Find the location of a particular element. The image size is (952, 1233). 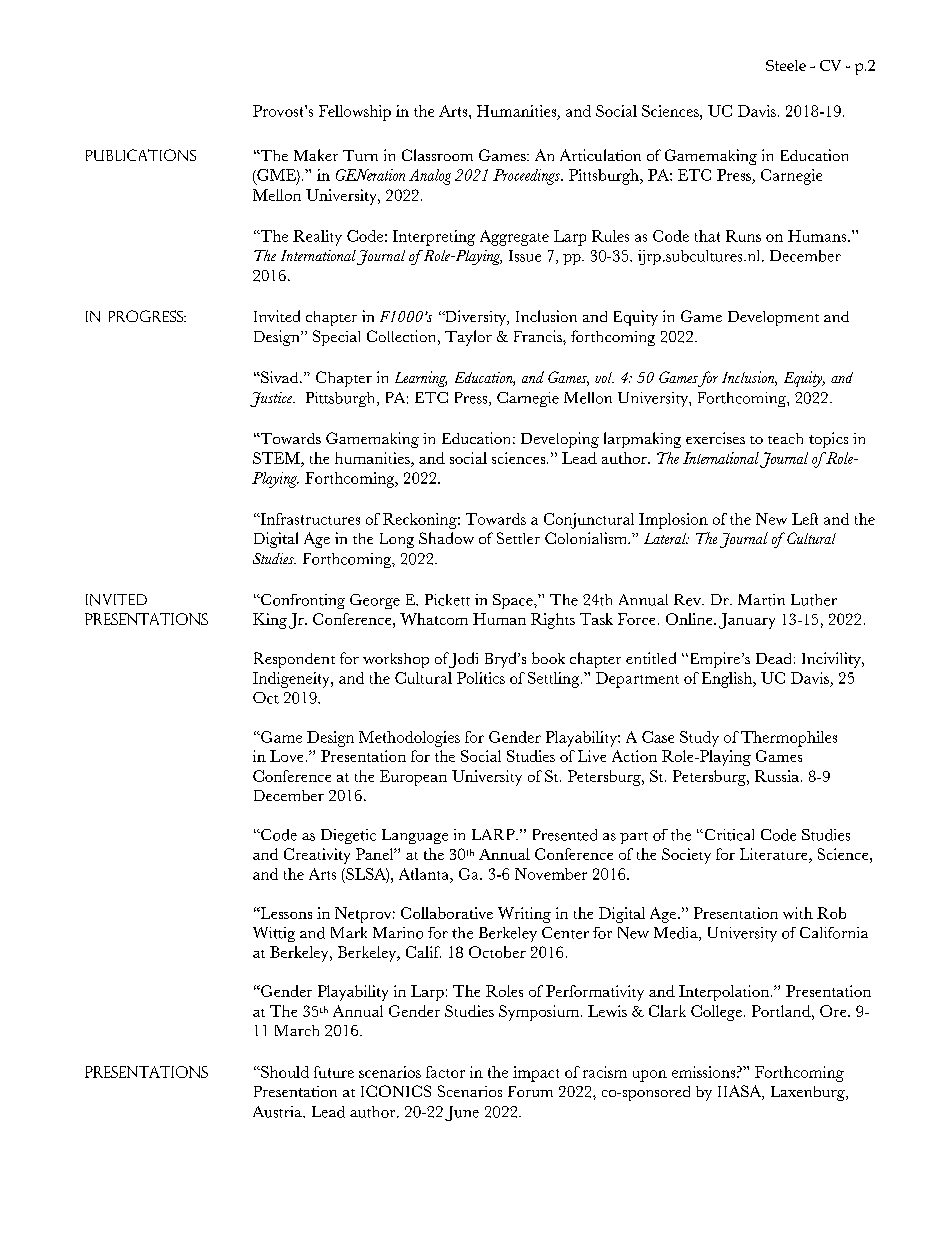

Classroom is located at coordinates (437, 155).
